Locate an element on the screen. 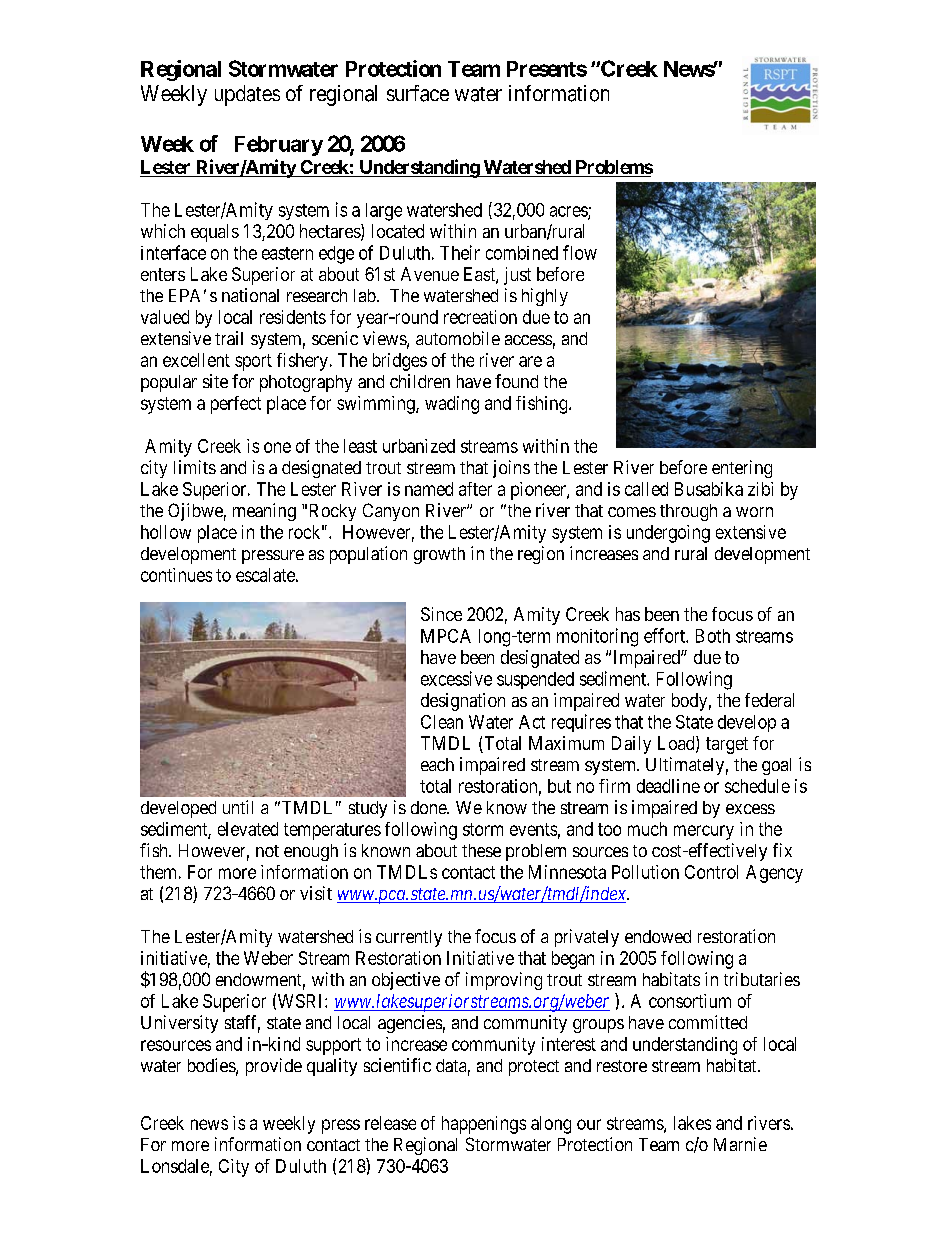  updates is located at coordinates (247, 95).
